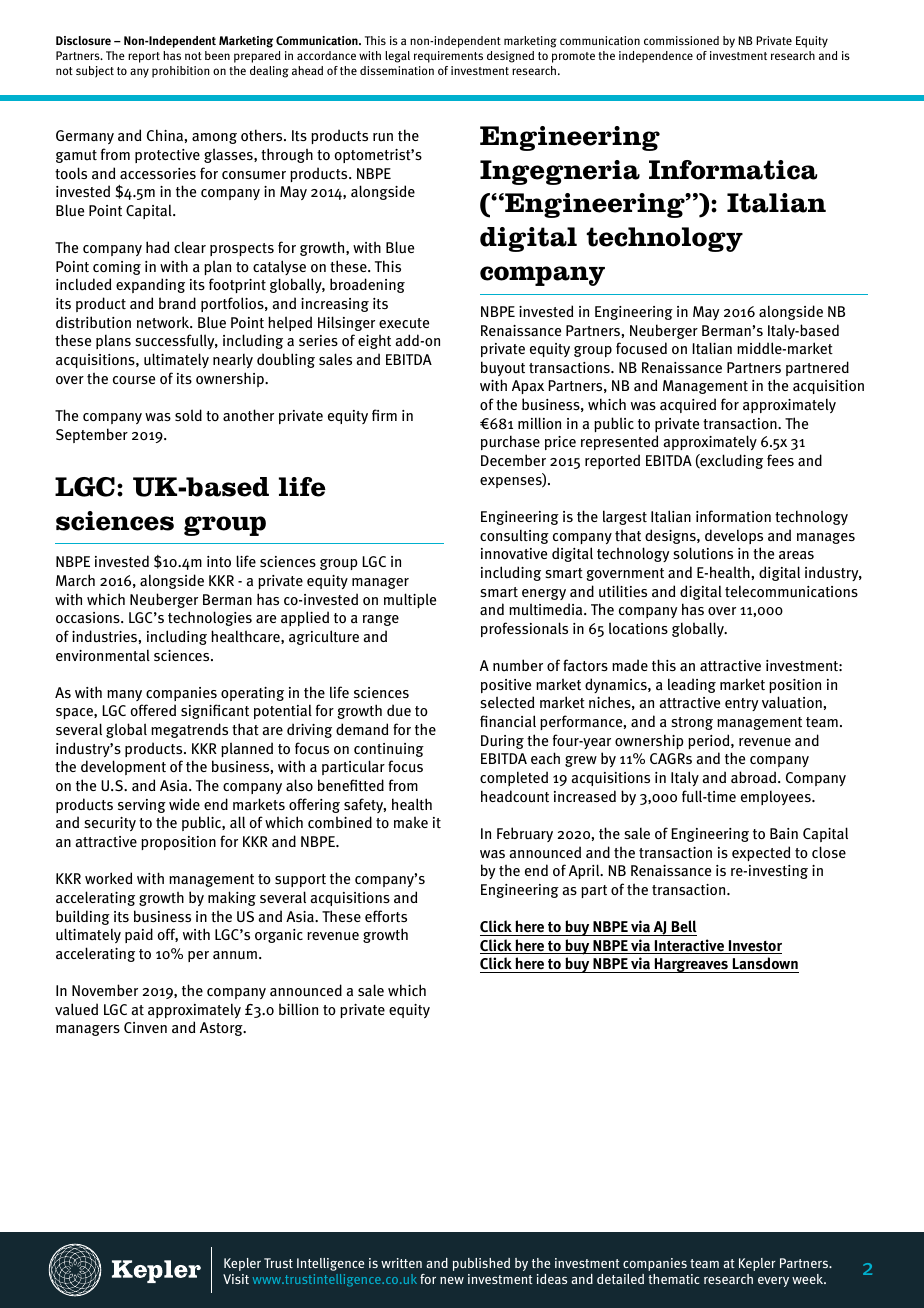  I want to click on positive, so click(506, 686).
